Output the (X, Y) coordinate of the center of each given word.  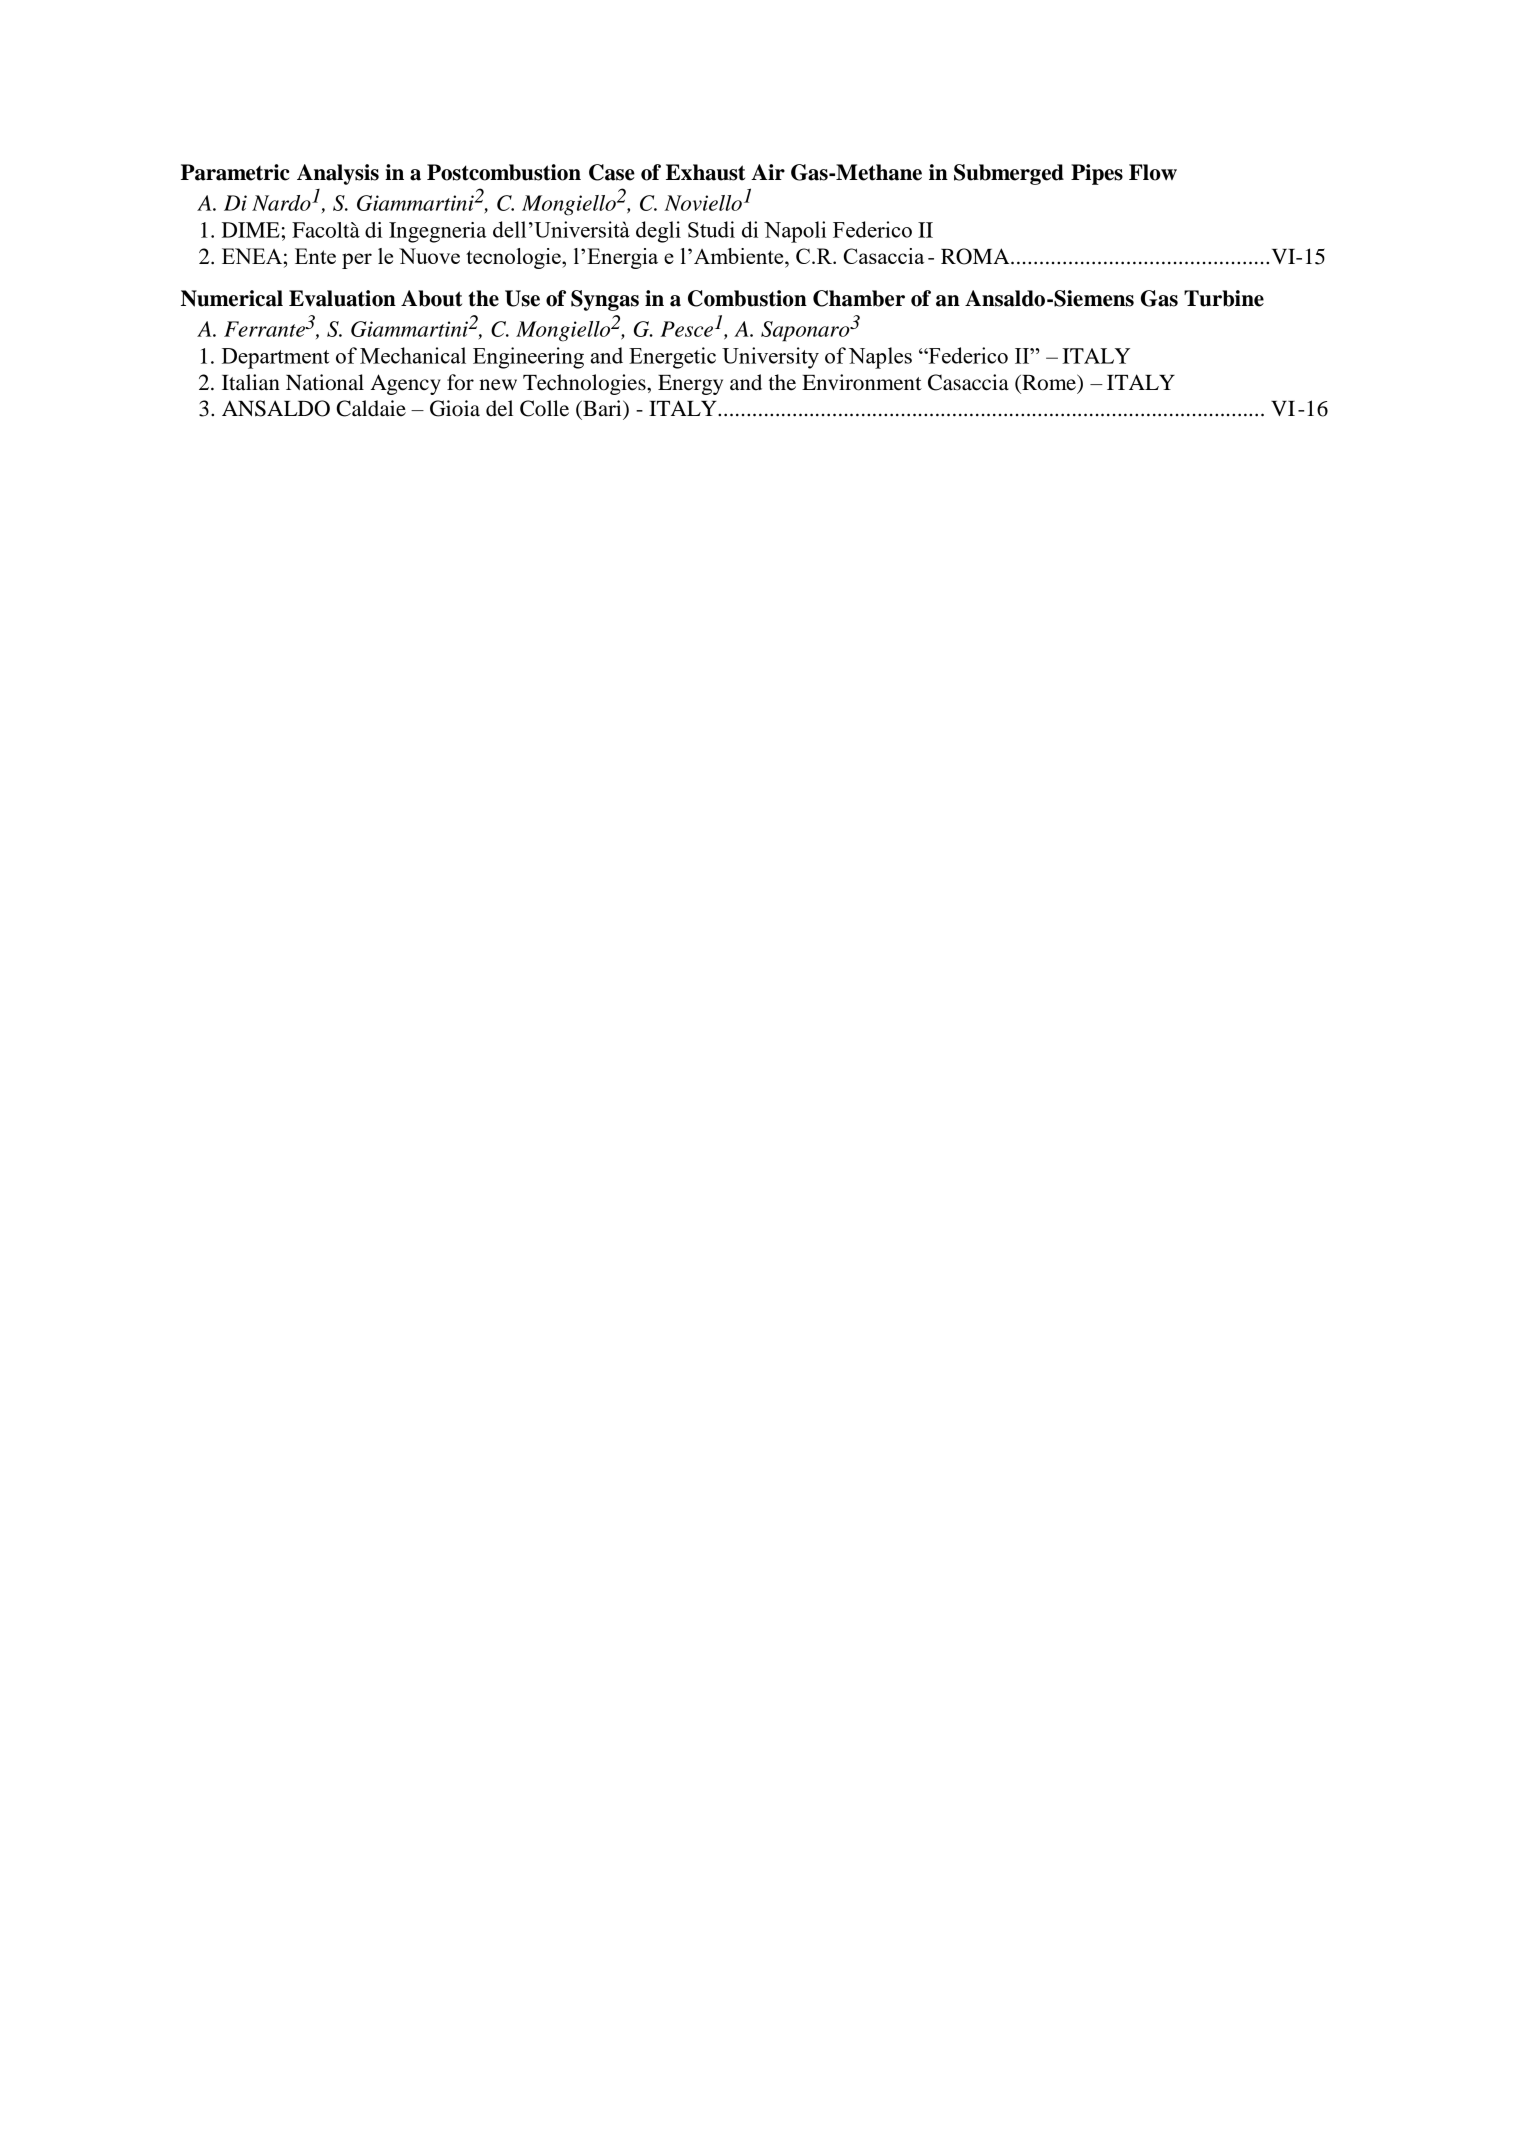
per (357, 261)
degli (658, 232)
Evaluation (342, 298)
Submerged (1009, 174)
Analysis (338, 174)
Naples (880, 358)
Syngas (605, 300)
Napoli (795, 232)
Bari (602, 408)
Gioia (455, 408)
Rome (1049, 383)
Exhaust (705, 172)
